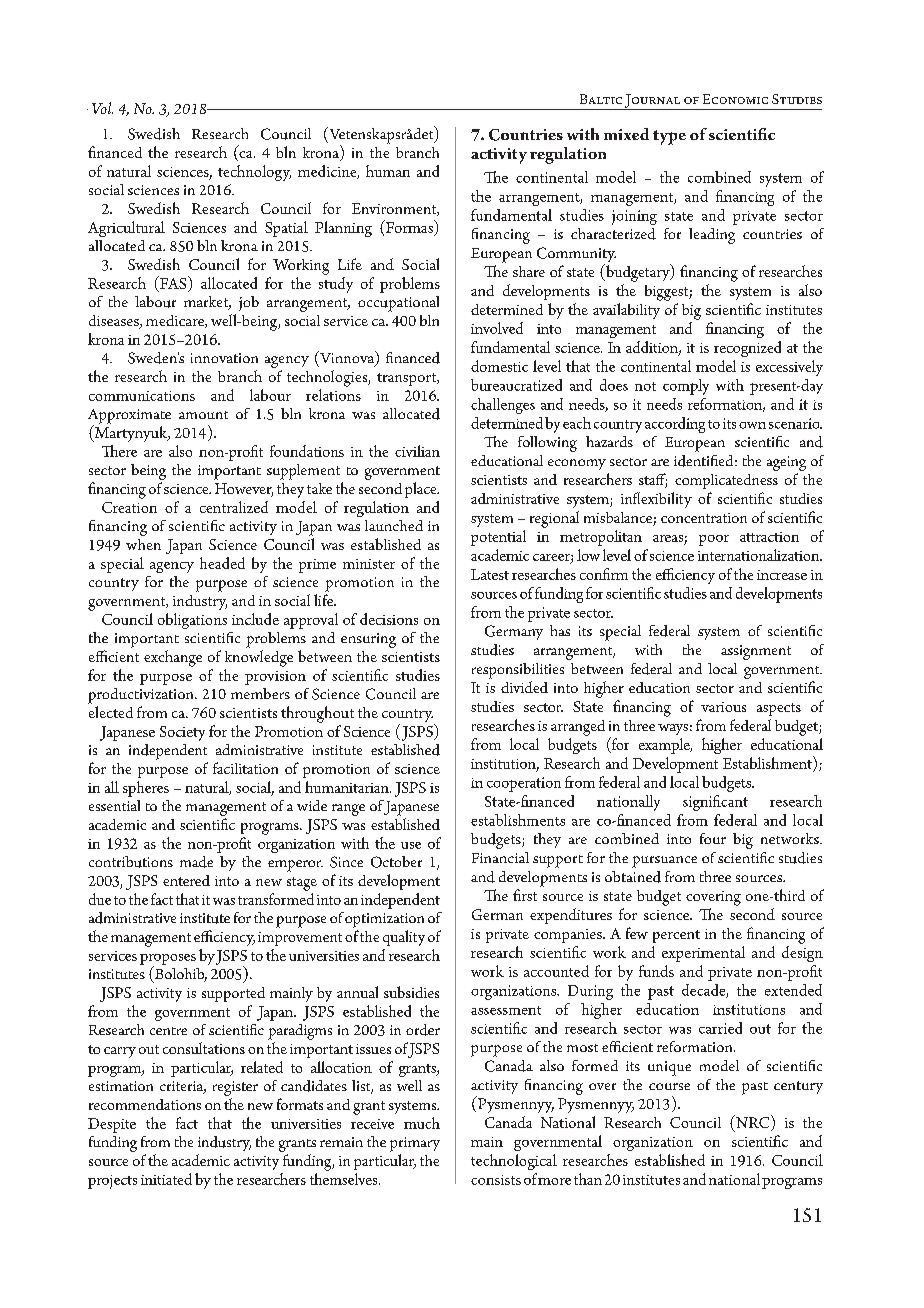  I want to click on experimental, so click(703, 954).
